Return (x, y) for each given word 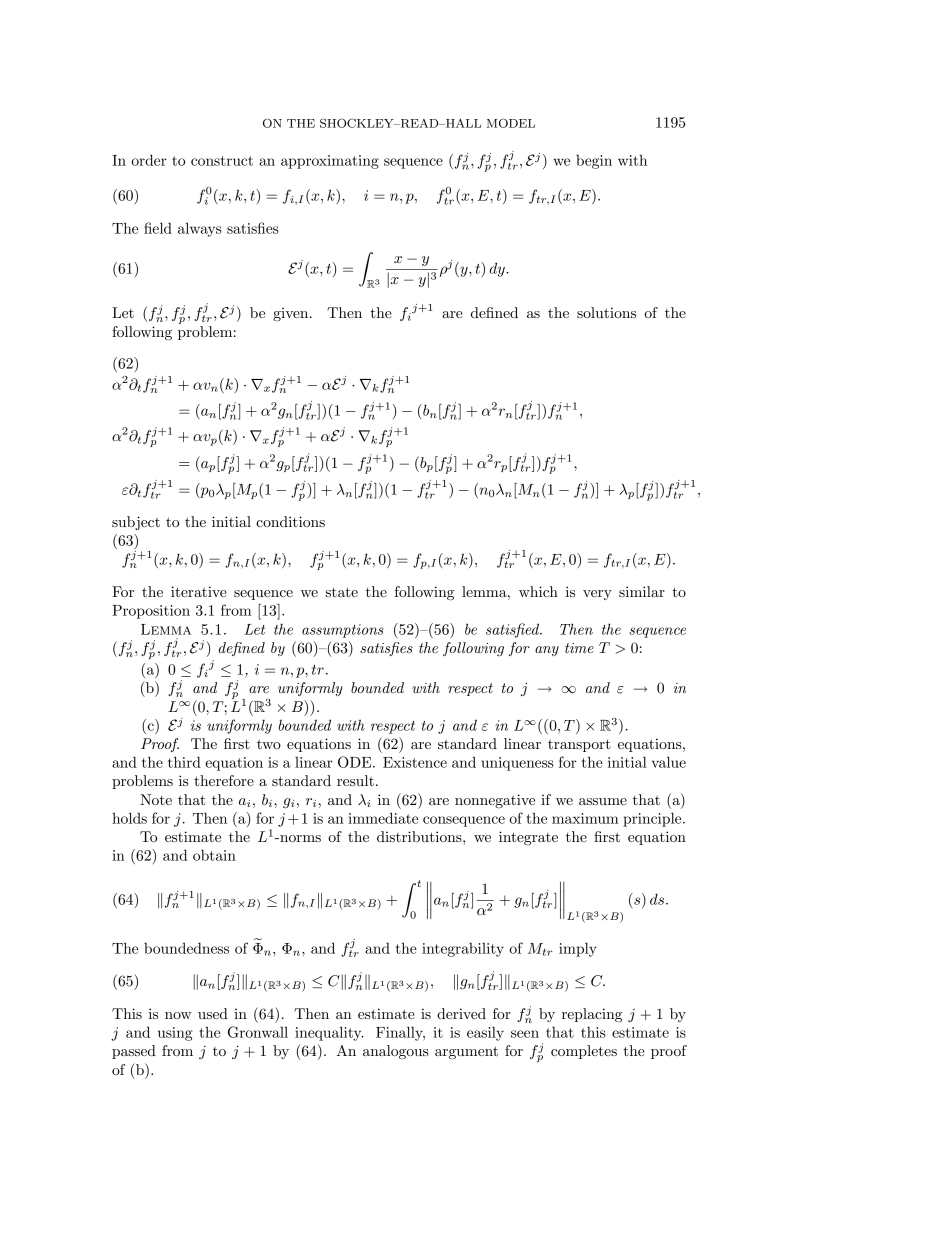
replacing (592, 1015)
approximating (330, 162)
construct (222, 161)
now (178, 1015)
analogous (396, 1052)
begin (594, 161)
